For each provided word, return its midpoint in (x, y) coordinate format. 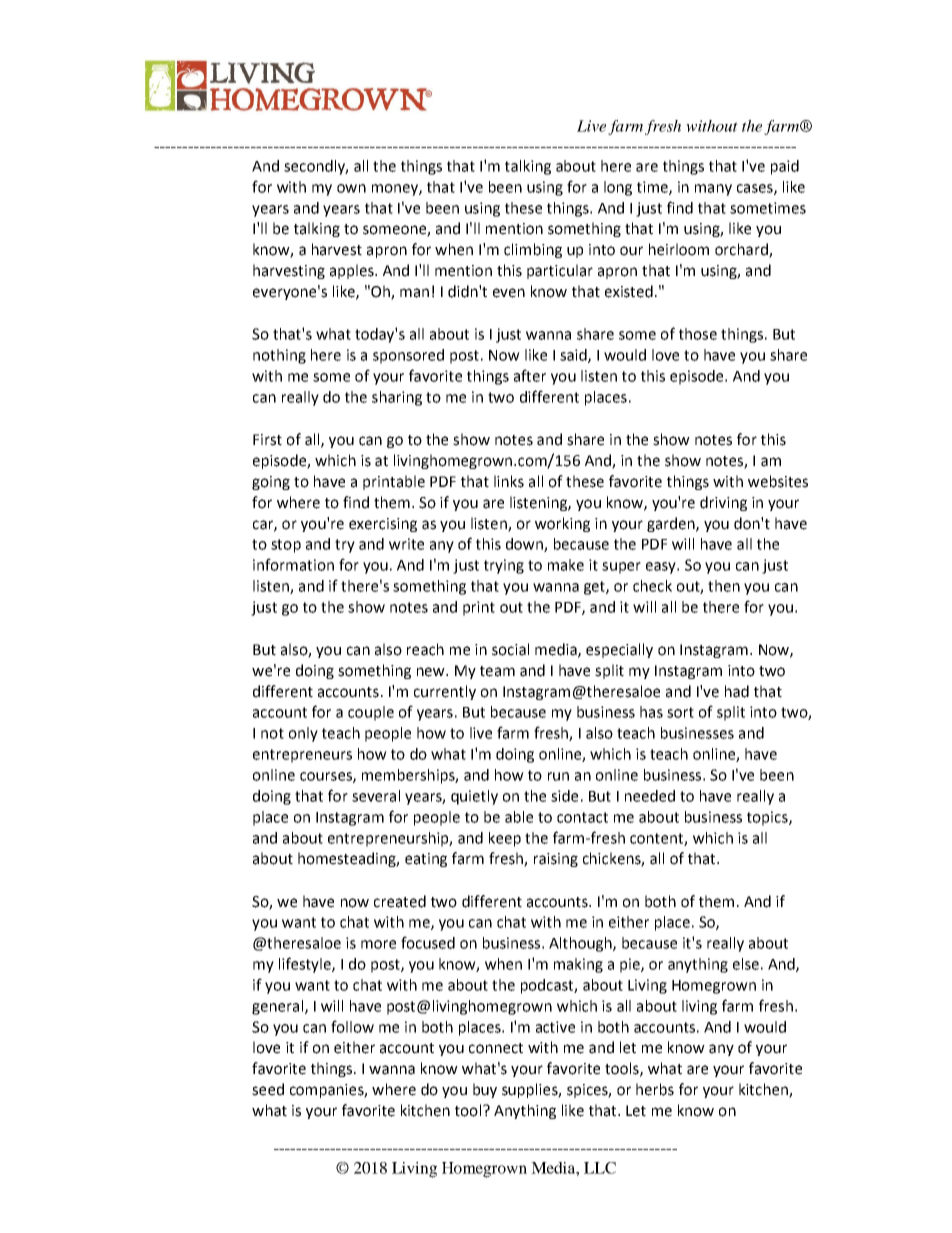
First (267, 440)
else (746, 964)
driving (723, 503)
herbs (655, 1089)
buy (485, 1090)
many (713, 190)
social (510, 649)
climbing (533, 250)
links (509, 481)
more (378, 944)
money (396, 190)
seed (268, 1089)
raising (556, 860)
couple (371, 713)
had (737, 691)
